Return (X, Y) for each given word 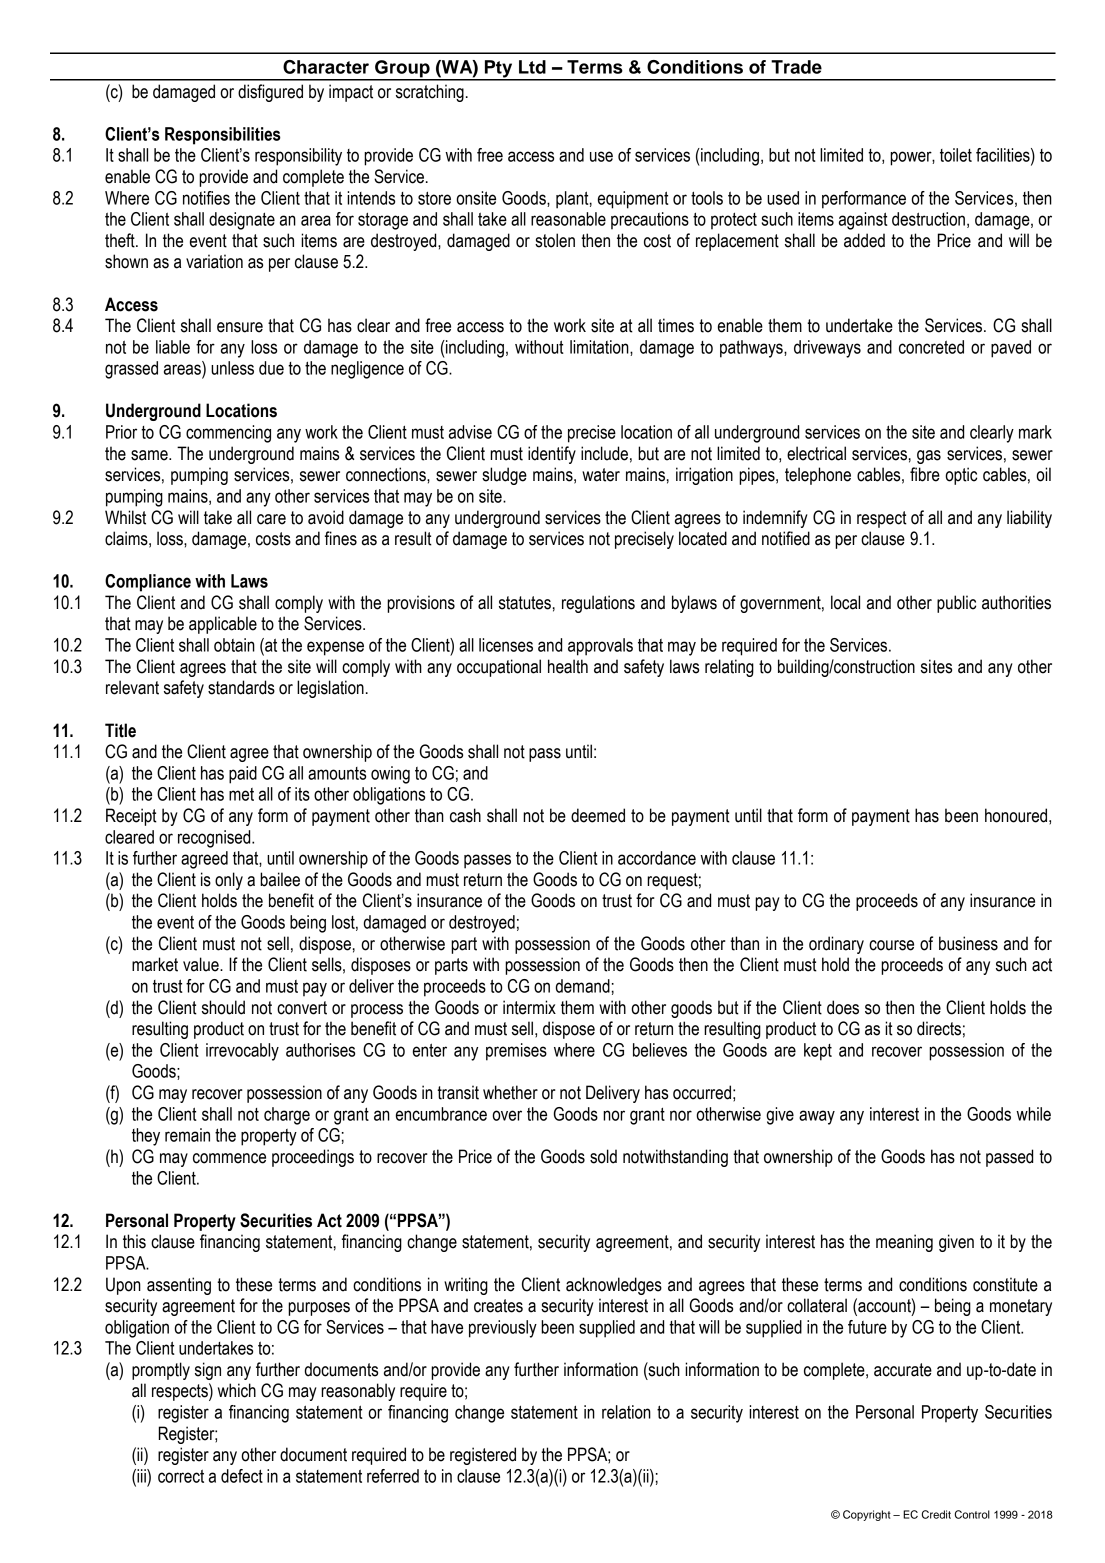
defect (242, 1476)
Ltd (532, 67)
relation (626, 1412)
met (241, 794)
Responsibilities (223, 136)
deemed (598, 815)
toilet (956, 155)
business (968, 943)
